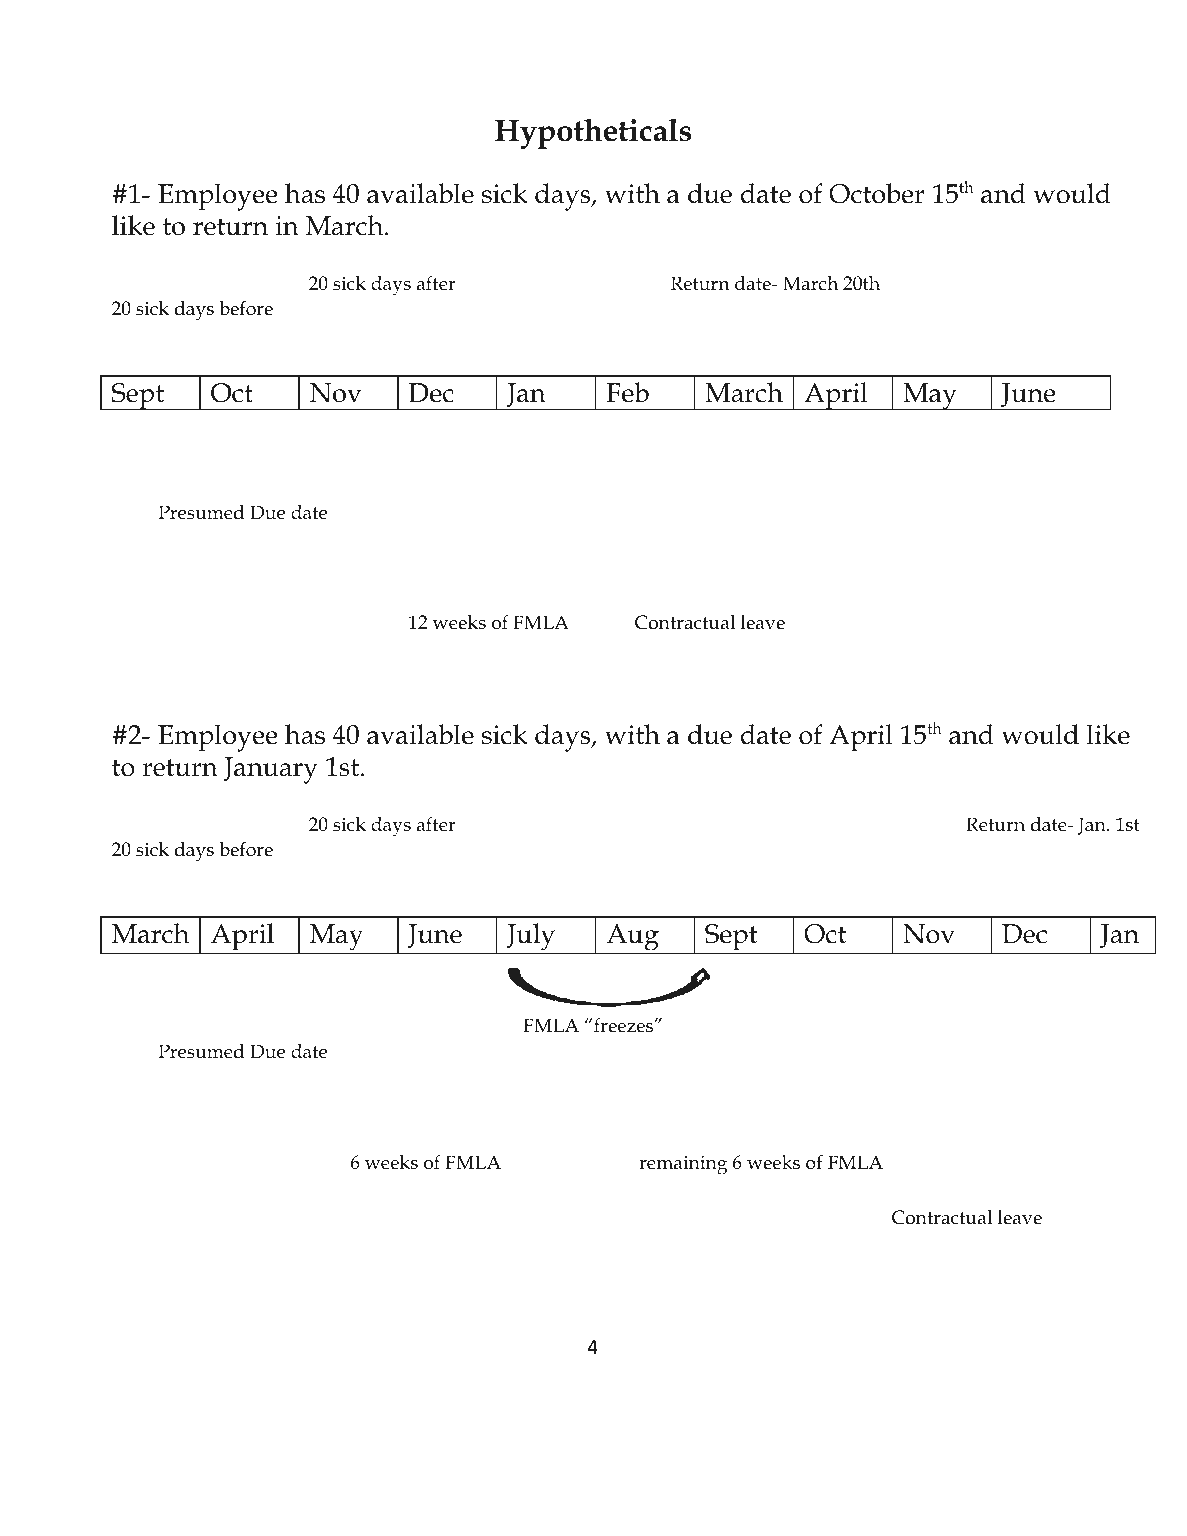  I want to click on October, so click(876, 193).
